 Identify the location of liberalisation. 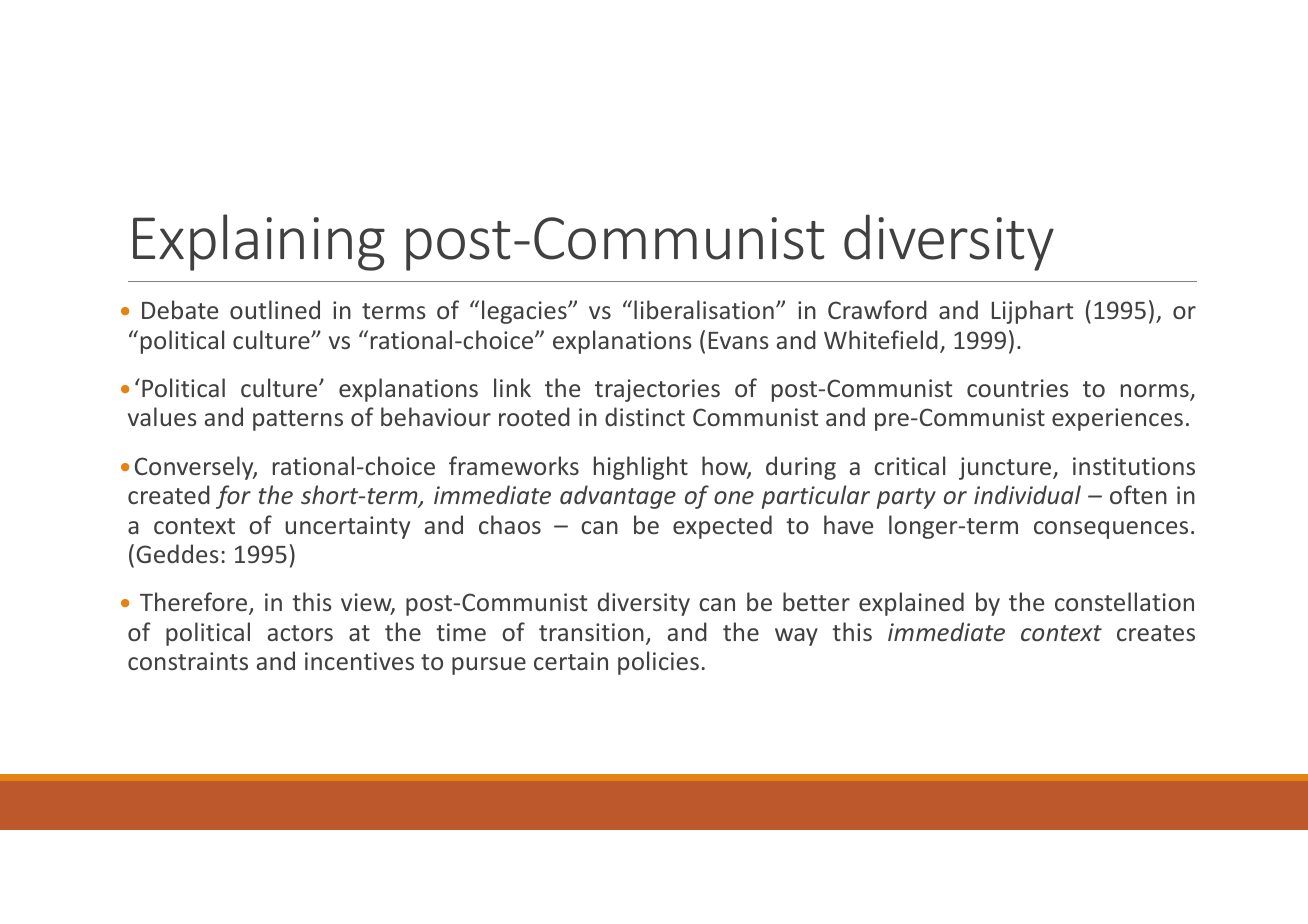
(704, 309).
